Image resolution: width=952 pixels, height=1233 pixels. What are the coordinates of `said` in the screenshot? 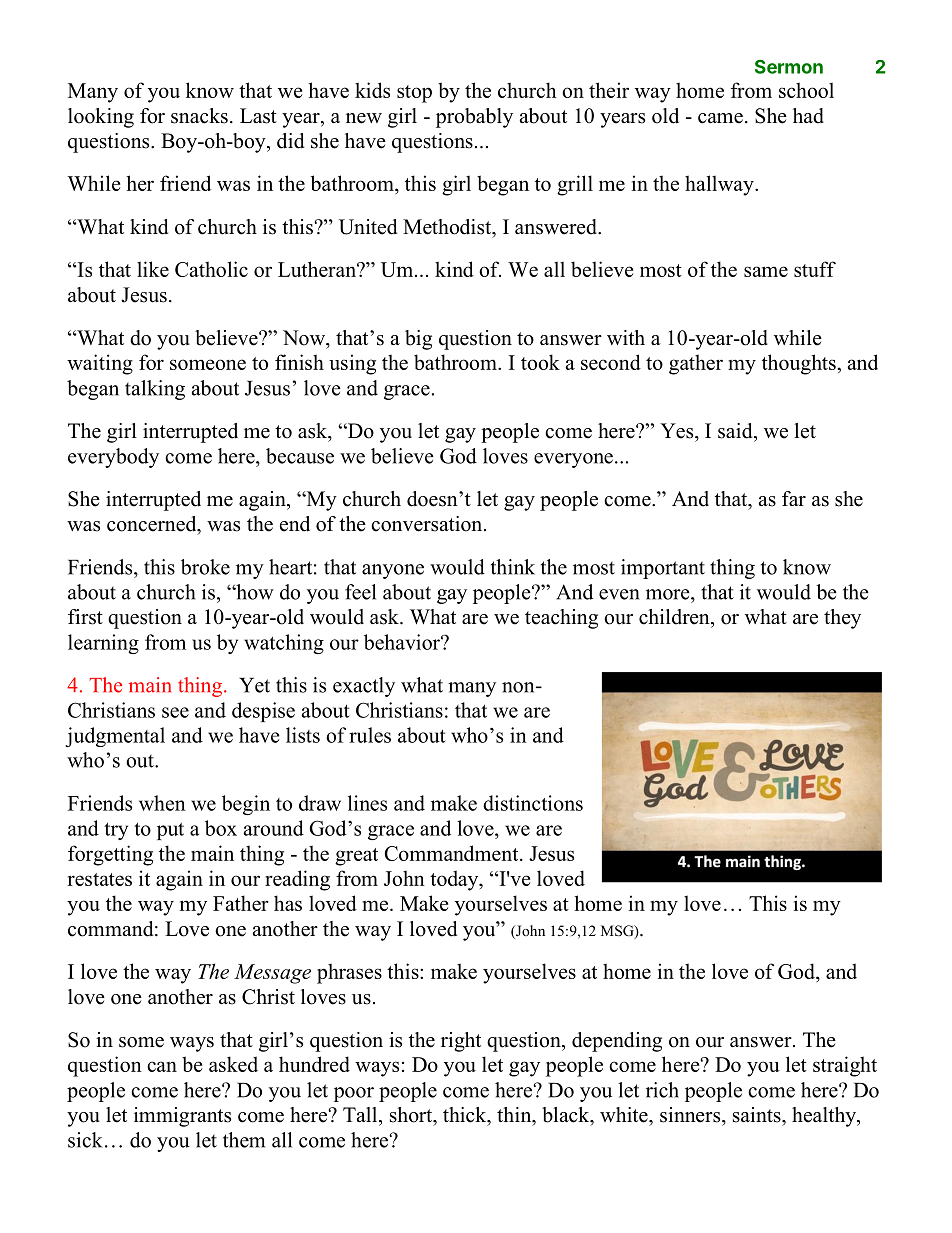 It's located at (736, 431).
